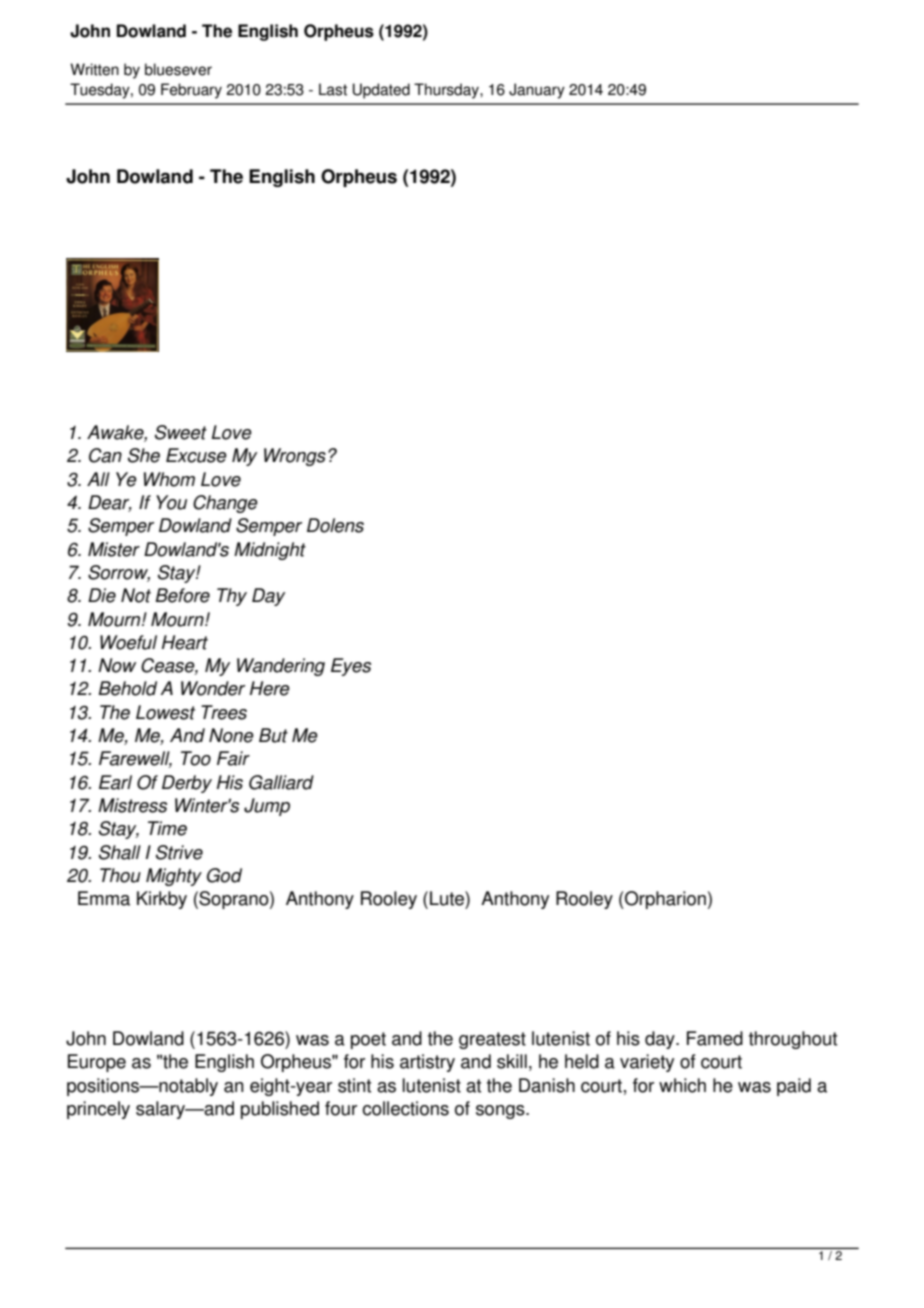 This screenshot has height=1308, width=924. What do you see at coordinates (191, 91) in the screenshot?
I see `February` at bounding box center [191, 91].
